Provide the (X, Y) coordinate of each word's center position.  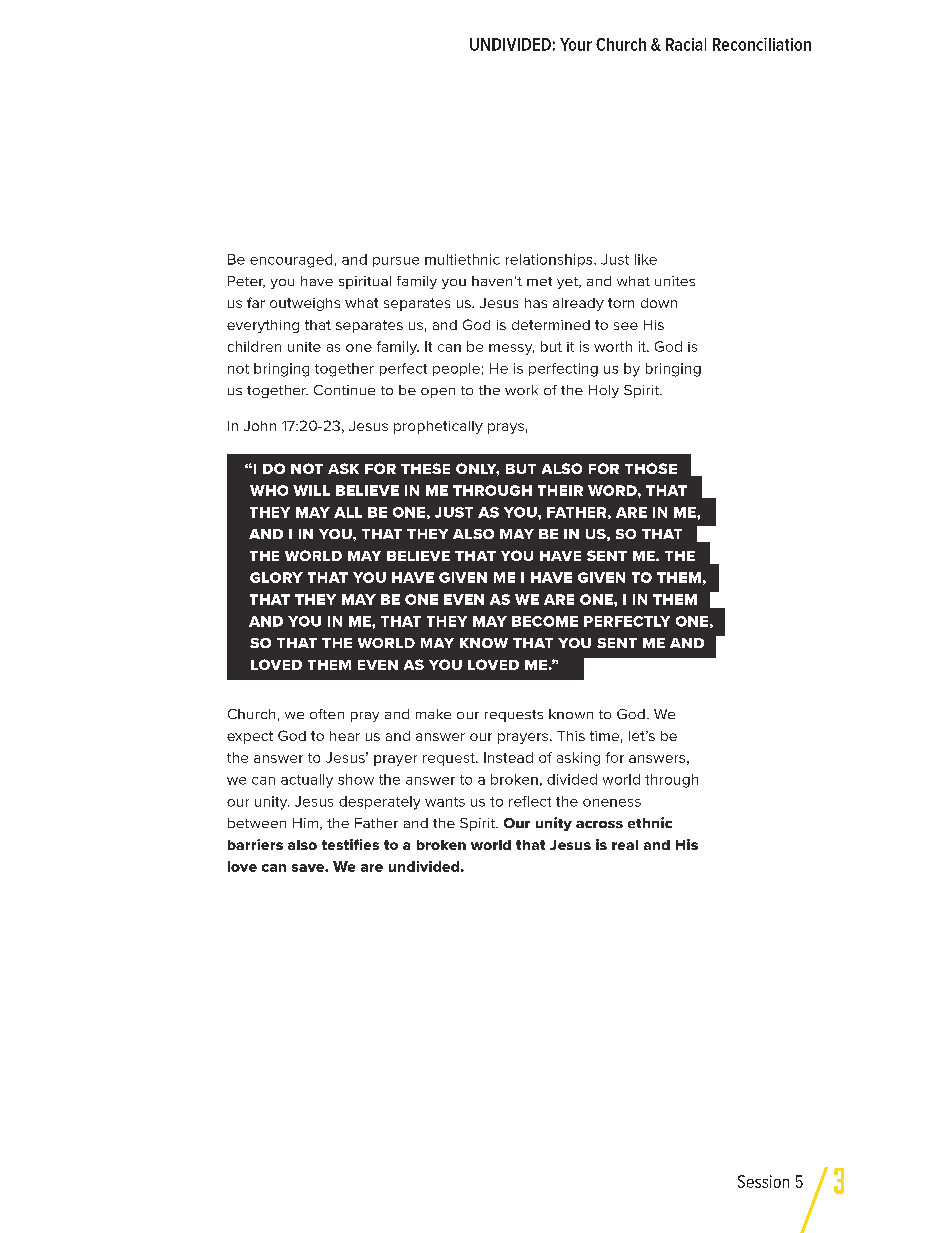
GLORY (276, 577)
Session (763, 1181)
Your (576, 44)
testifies (350, 844)
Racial (686, 44)
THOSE (651, 468)
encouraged (291, 261)
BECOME (545, 621)
